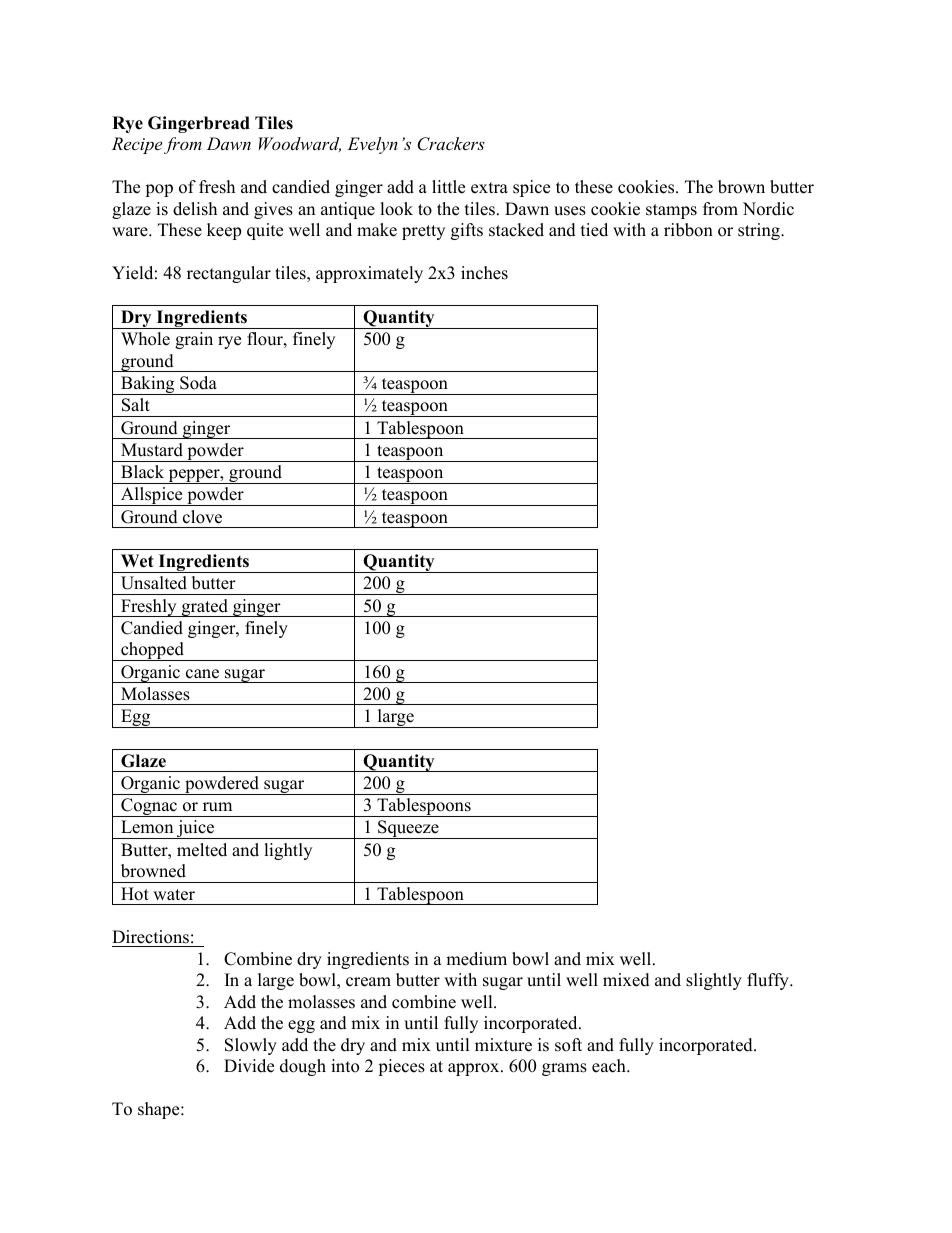 The height and width of the image is (1233, 952). Describe the element at coordinates (671, 211) in the image. I see `stamps` at that location.
